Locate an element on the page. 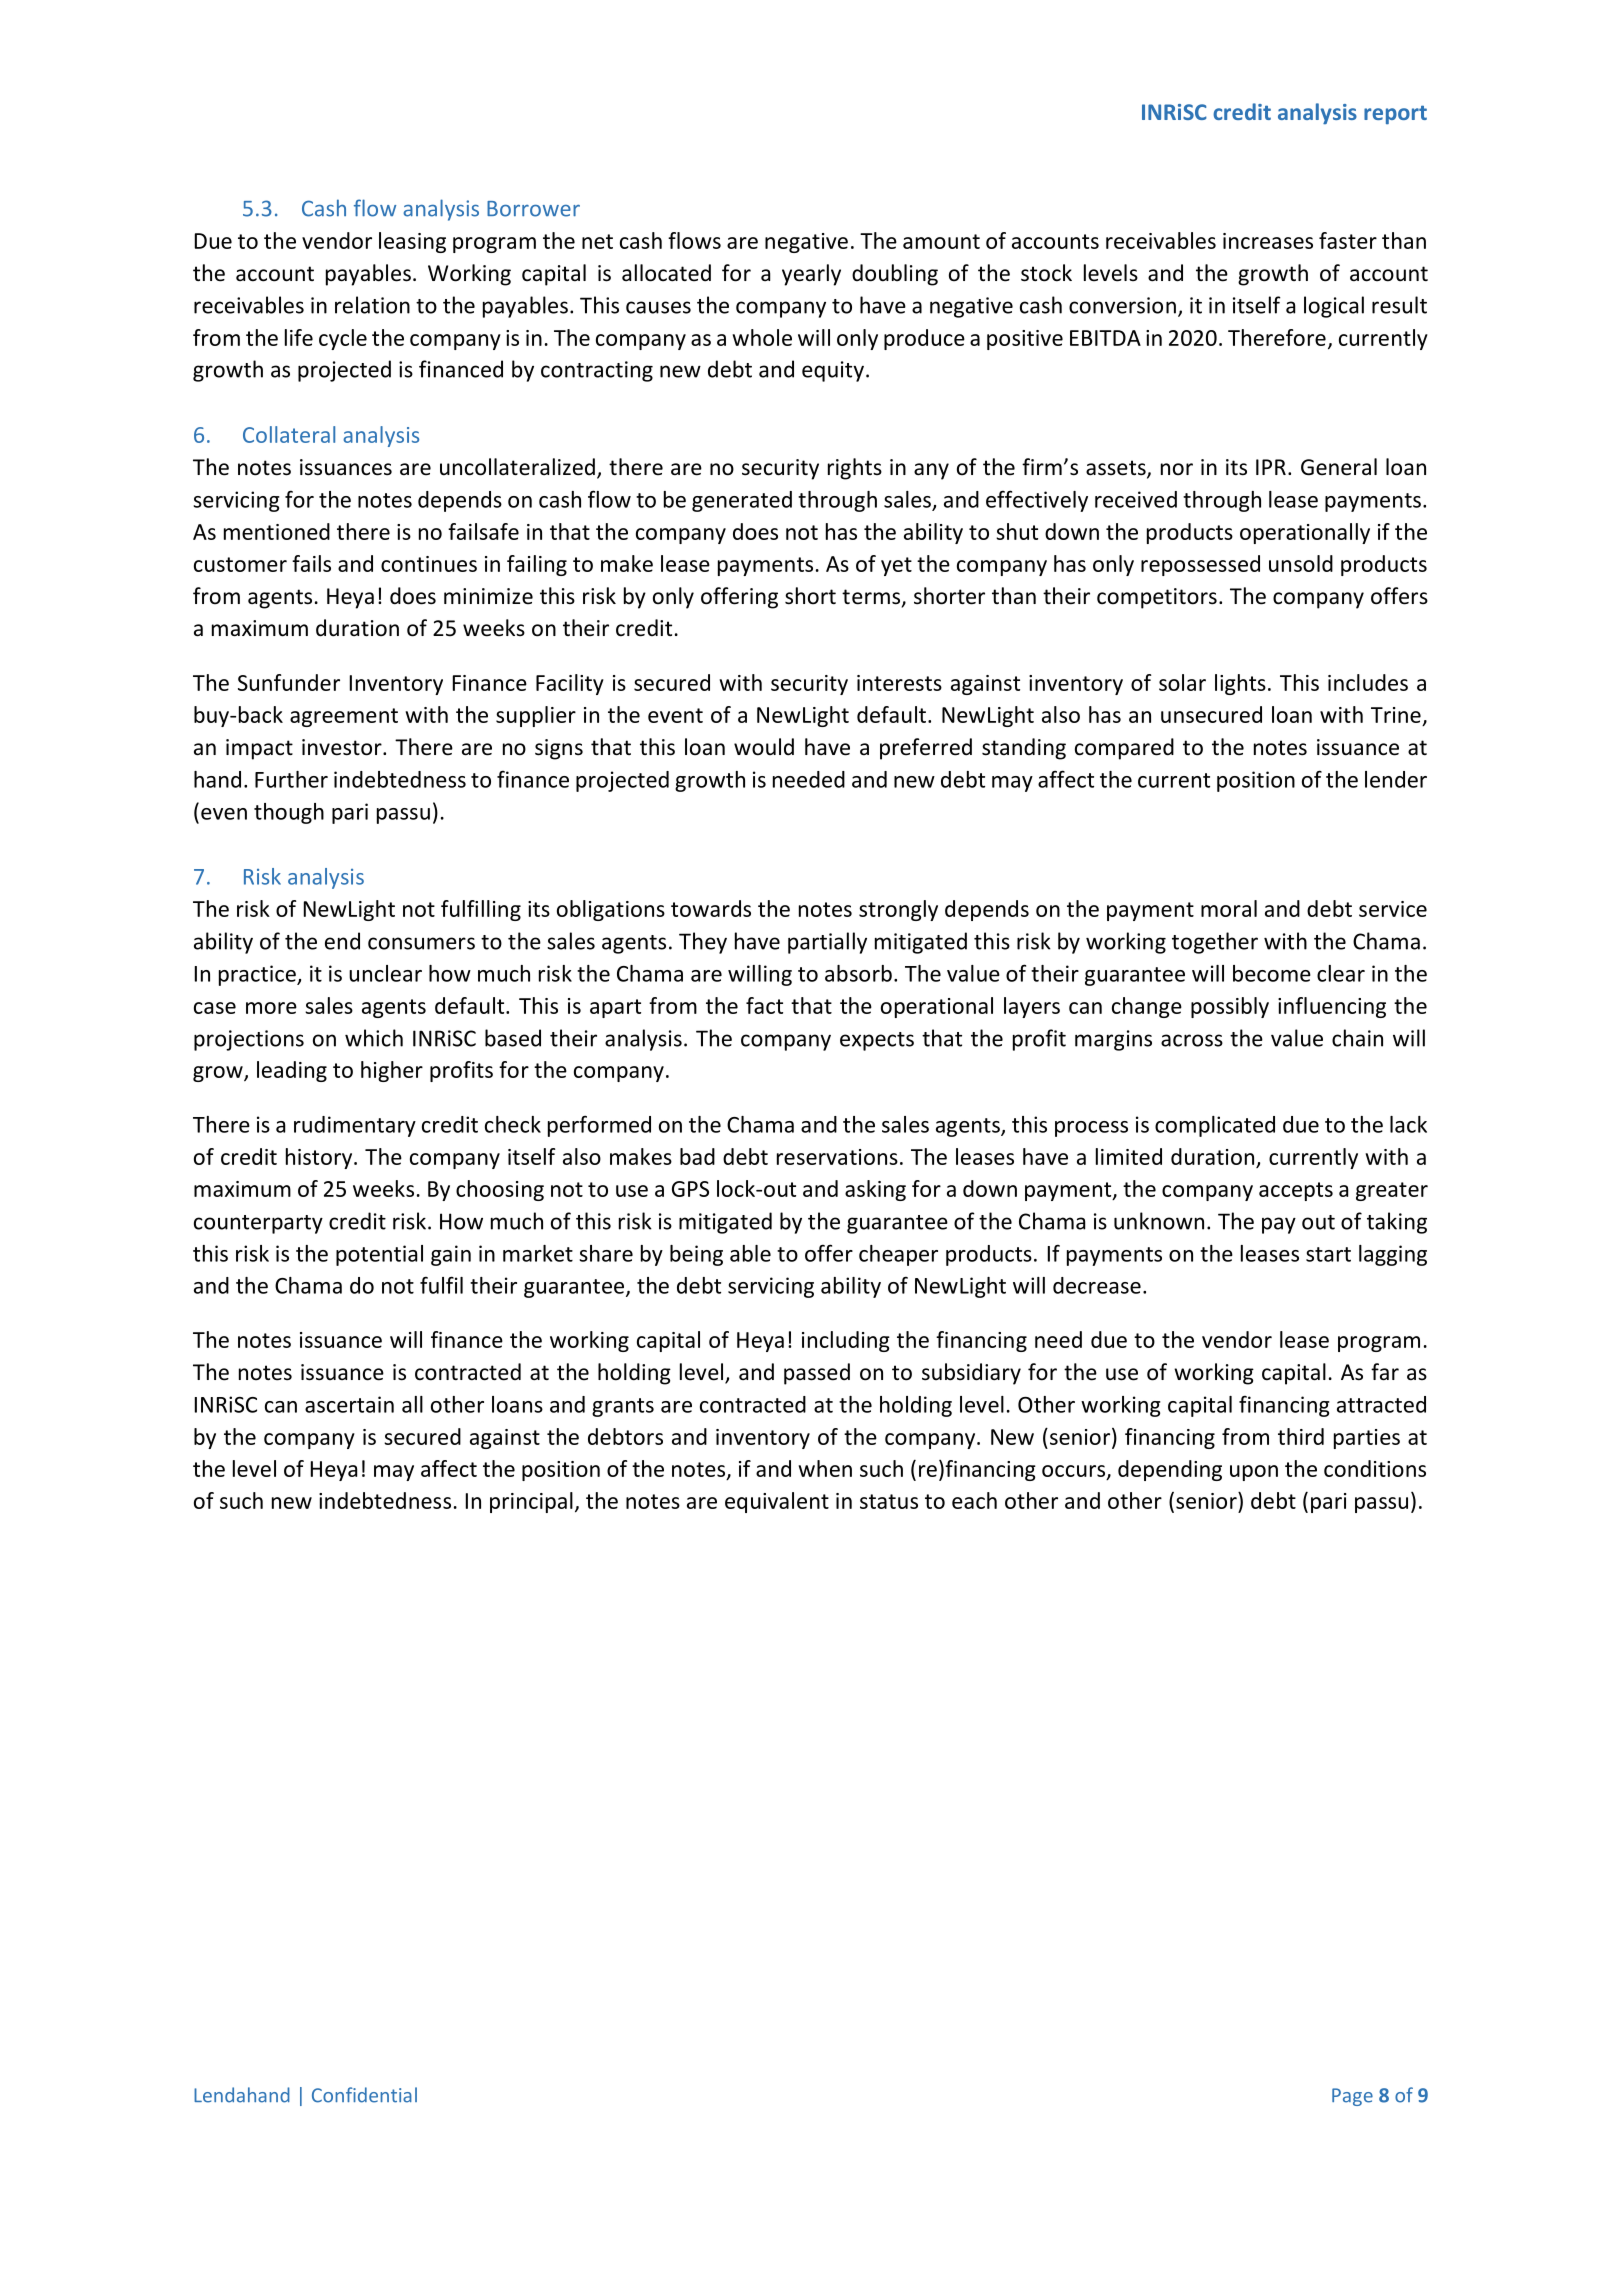 The height and width of the page is (2292, 1621). rudimentary is located at coordinates (355, 1126).
